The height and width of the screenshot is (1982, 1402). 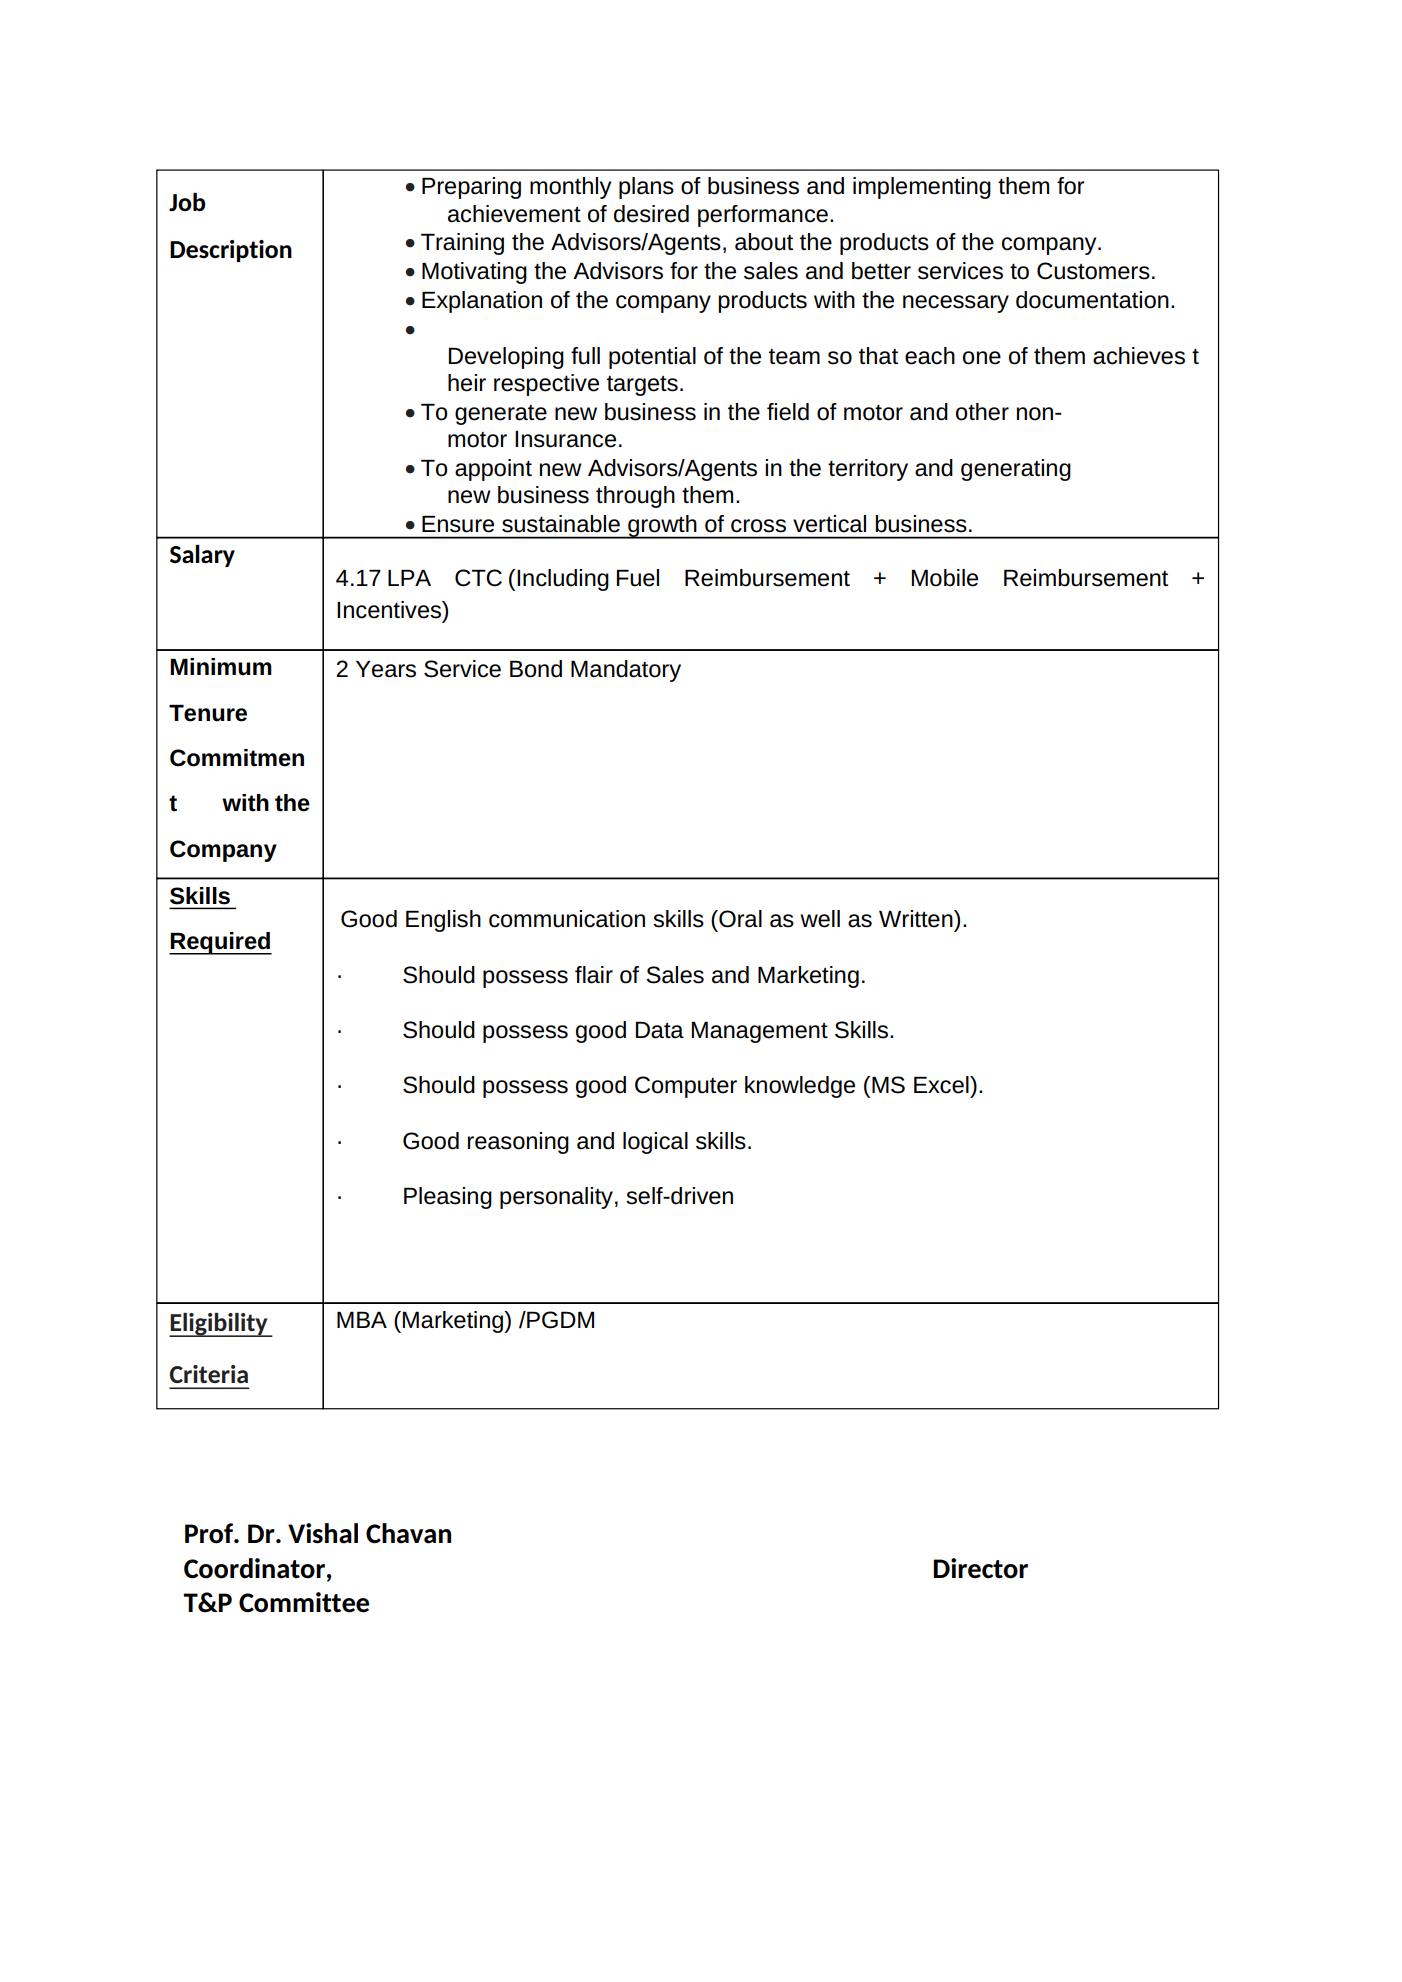 What do you see at coordinates (980, 1568) in the screenshot?
I see `Director` at bounding box center [980, 1568].
